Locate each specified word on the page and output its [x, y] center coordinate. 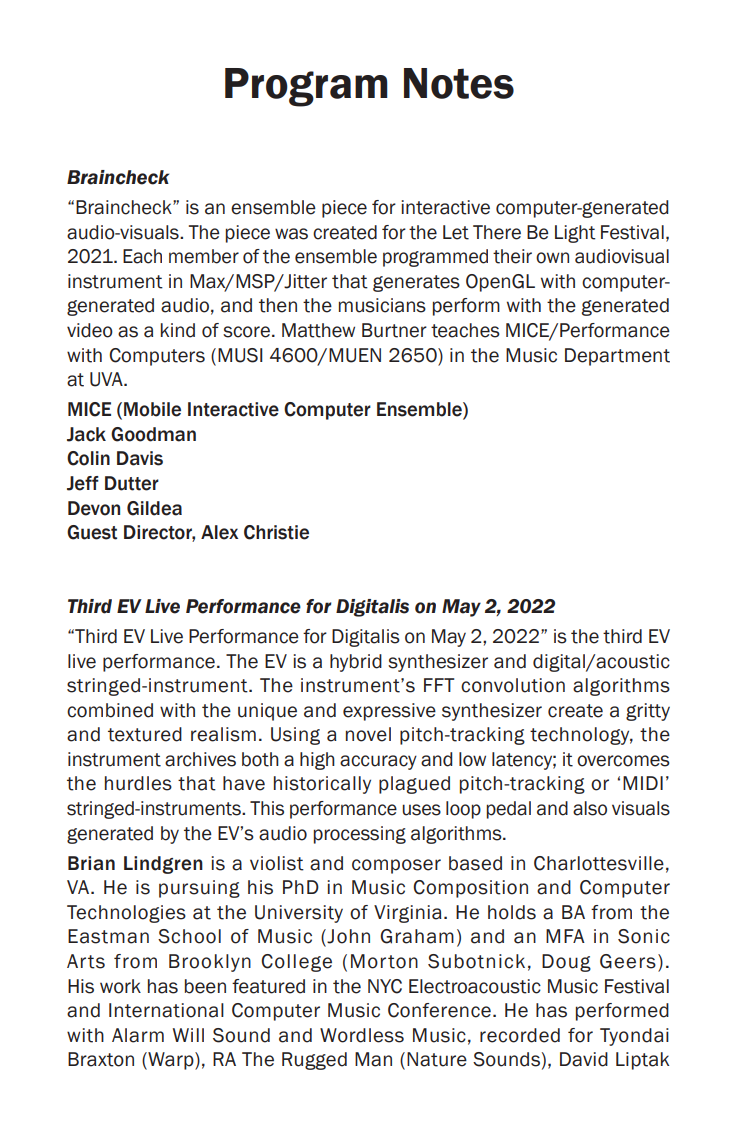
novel [368, 734]
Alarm [138, 1035]
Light [575, 234]
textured [145, 734]
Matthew [318, 330]
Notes [459, 83]
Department [617, 357]
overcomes [623, 761]
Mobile [152, 409]
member [204, 256]
